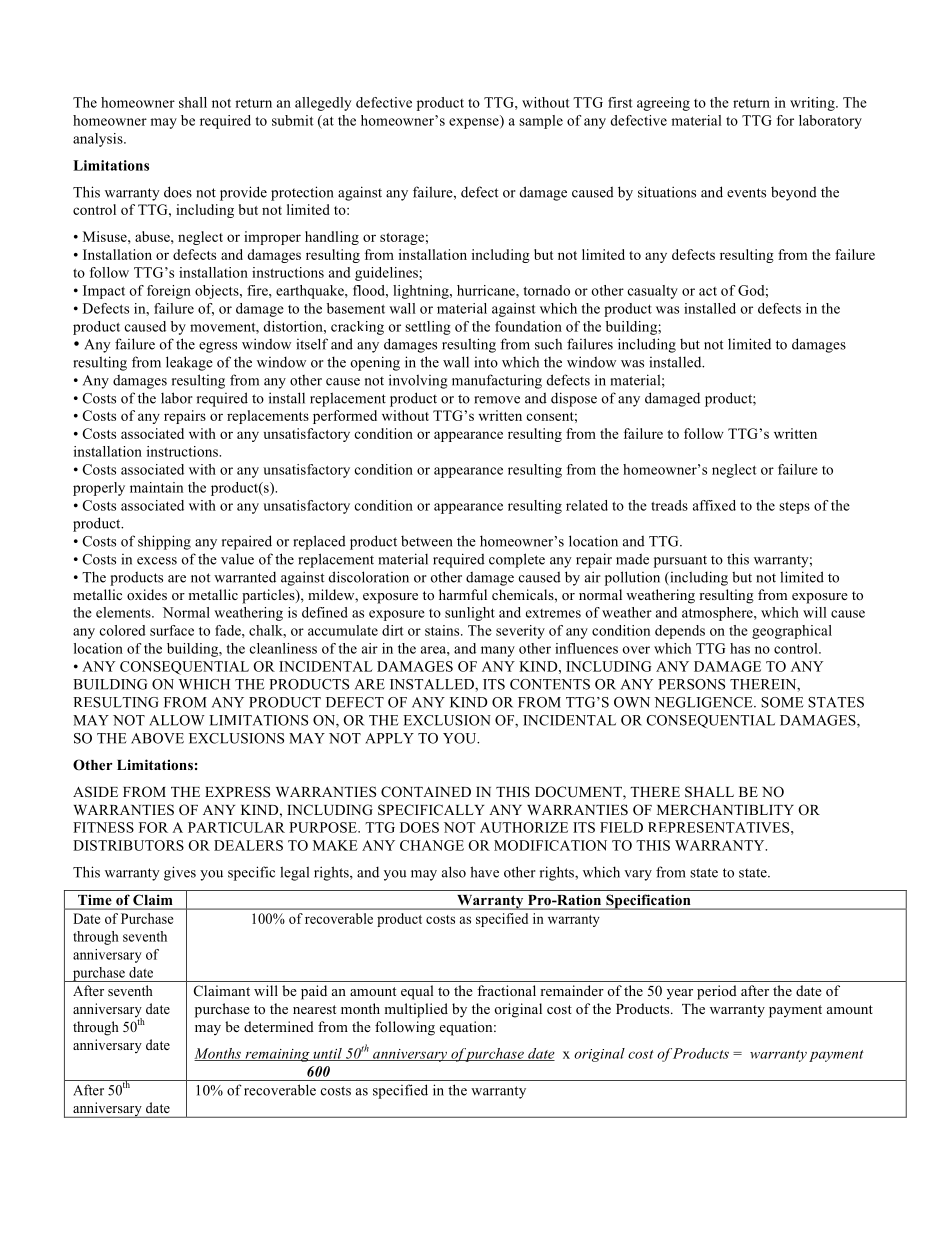 This screenshot has height=1233, width=952. Describe the element at coordinates (663, 104) in the screenshot. I see `agreeing` at that location.
